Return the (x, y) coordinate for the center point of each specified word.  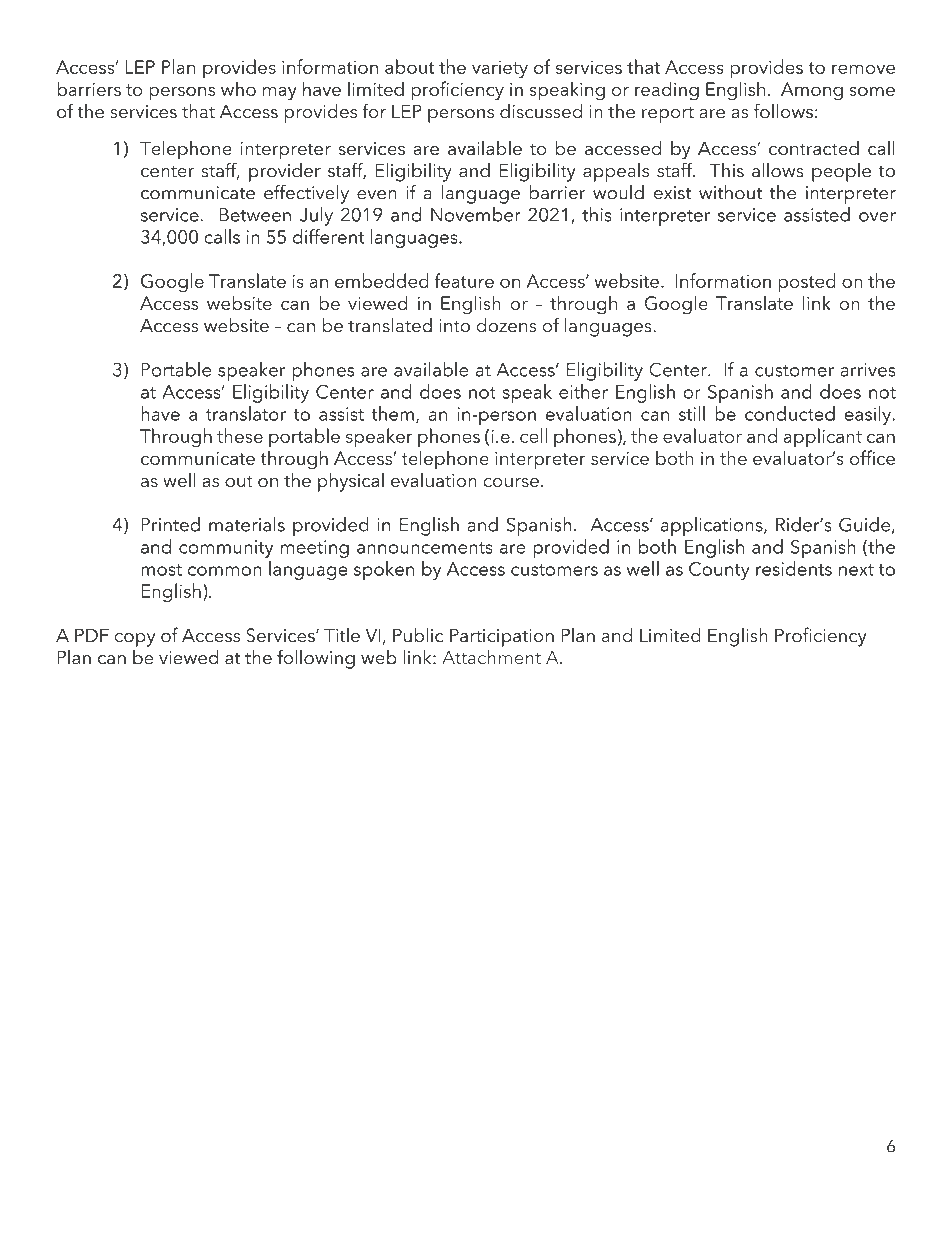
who (238, 88)
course (511, 483)
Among (812, 91)
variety (500, 70)
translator (245, 413)
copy (134, 640)
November (476, 214)
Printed (170, 524)
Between (255, 215)
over (877, 217)
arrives (867, 370)
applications (712, 526)
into (454, 326)
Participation (502, 637)
